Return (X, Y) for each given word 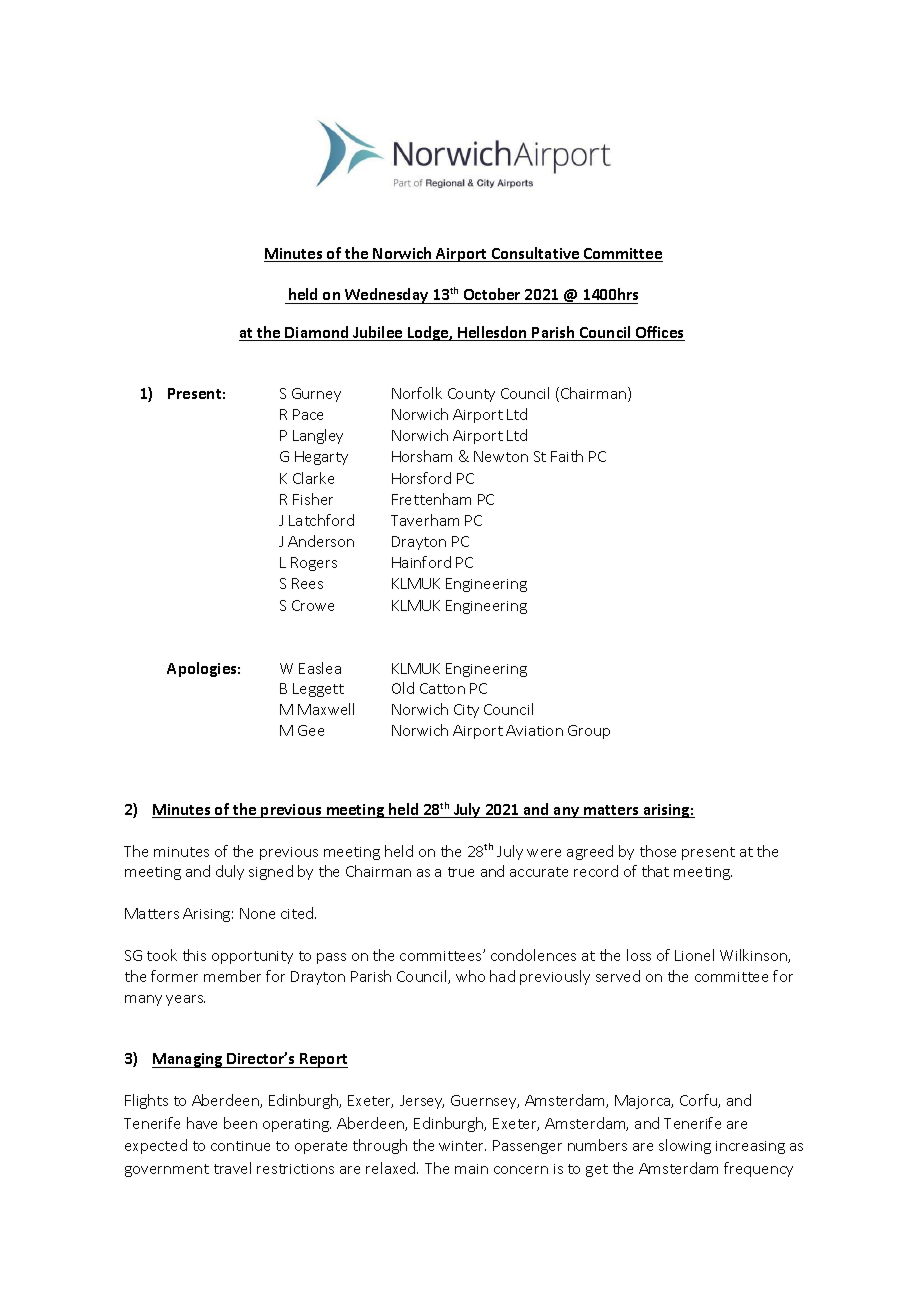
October (492, 296)
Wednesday (387, 296)
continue (240, 1146)
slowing (685, 1146)
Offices (659, 333)
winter (462, 1146)
